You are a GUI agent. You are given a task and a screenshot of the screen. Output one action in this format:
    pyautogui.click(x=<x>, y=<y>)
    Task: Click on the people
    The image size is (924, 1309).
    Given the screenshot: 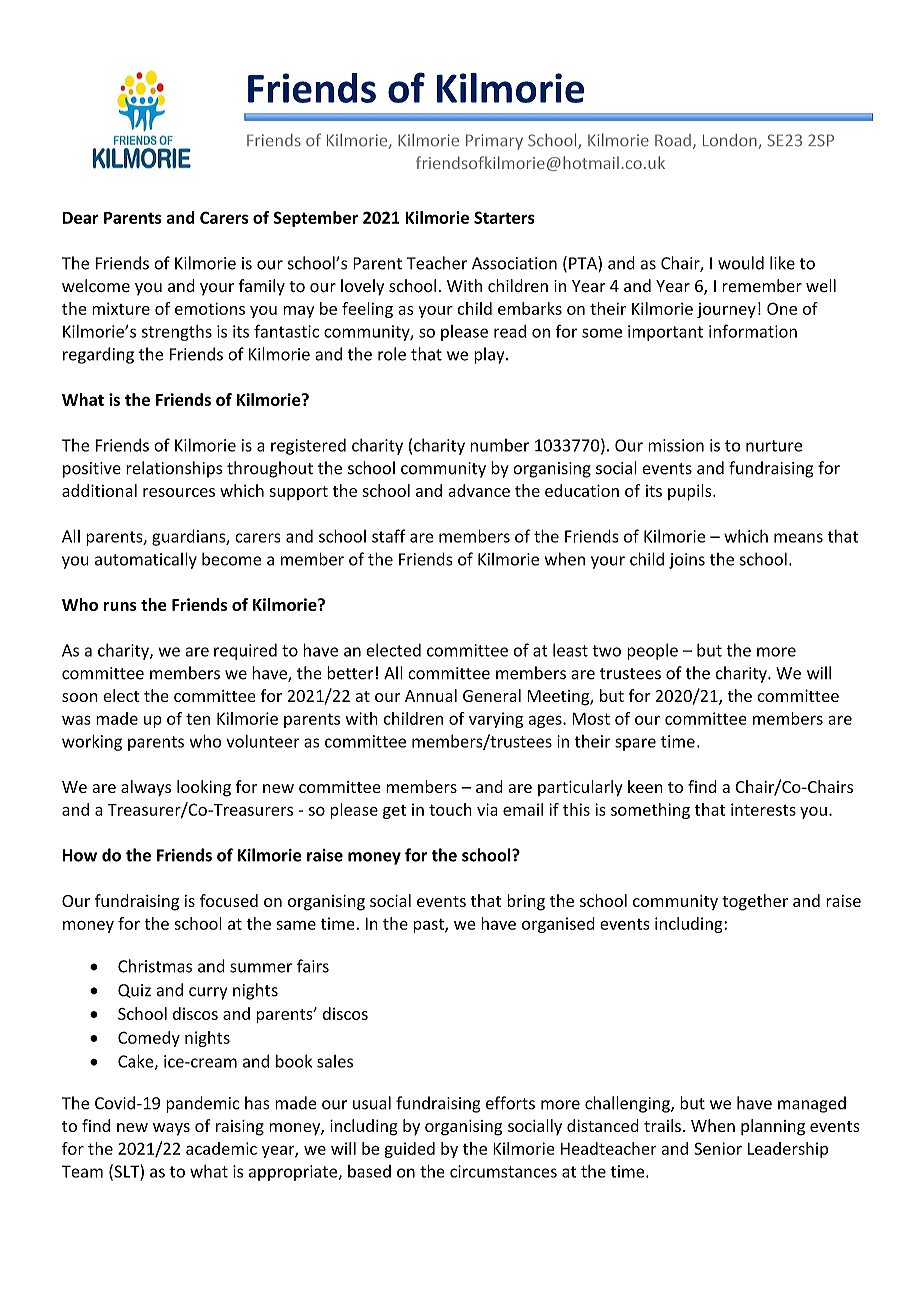 What is the action you would take?
    pyautogui.click(x=652, y=651)
